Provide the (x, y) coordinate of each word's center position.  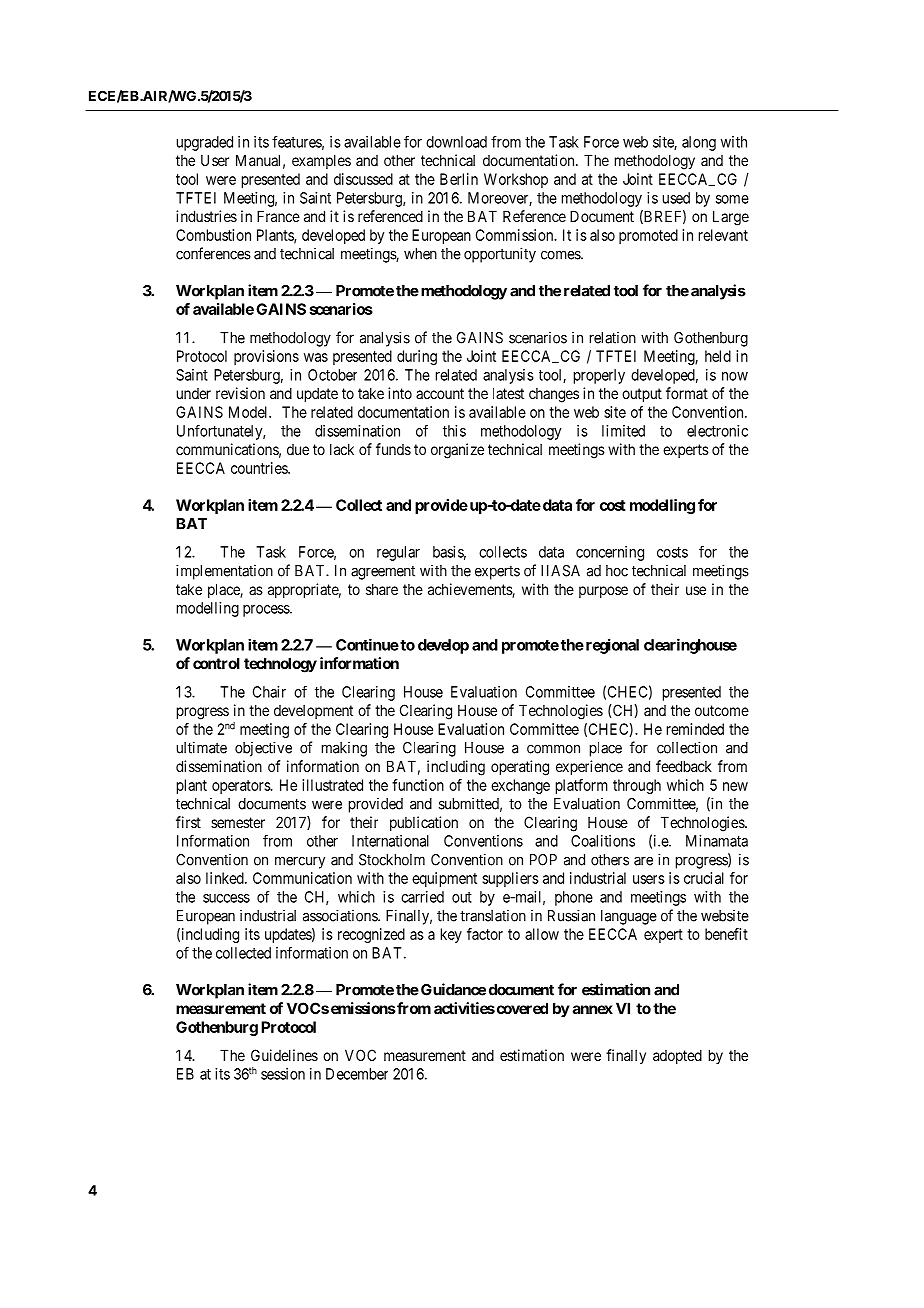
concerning (610, 553)
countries (260, 468)
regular (398, 553)
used (676, 198)
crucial (704, 878)
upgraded (205, 143)
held (718, 356)
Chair (269, 692)
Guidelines (284, 1055)
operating (520, 768)
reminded (695, 729)
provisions (266, 357)
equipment (444, 879)
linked (226, 878)
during (417, 357)
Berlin (459, 179)
